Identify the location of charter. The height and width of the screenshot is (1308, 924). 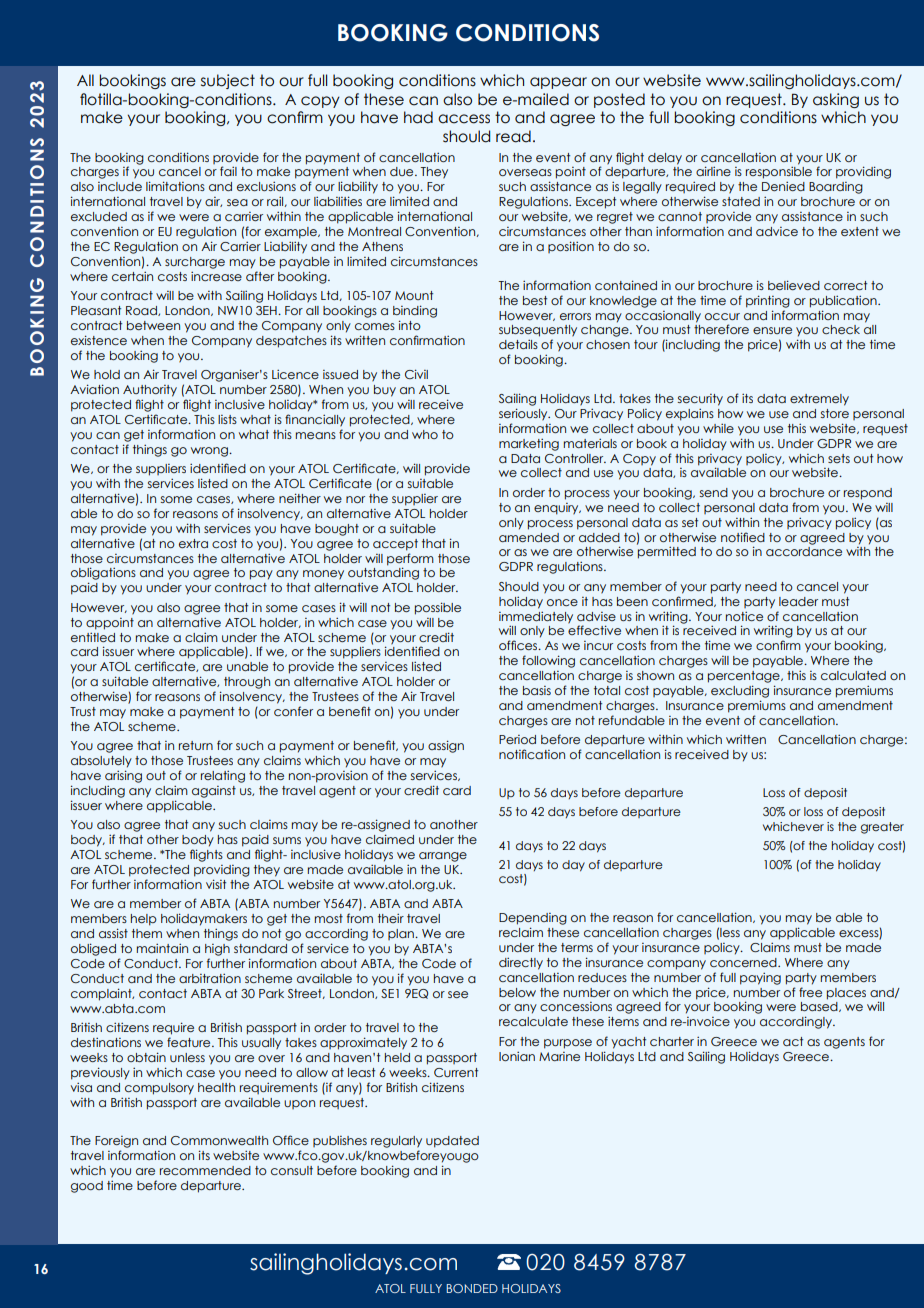
(672, 1041).
